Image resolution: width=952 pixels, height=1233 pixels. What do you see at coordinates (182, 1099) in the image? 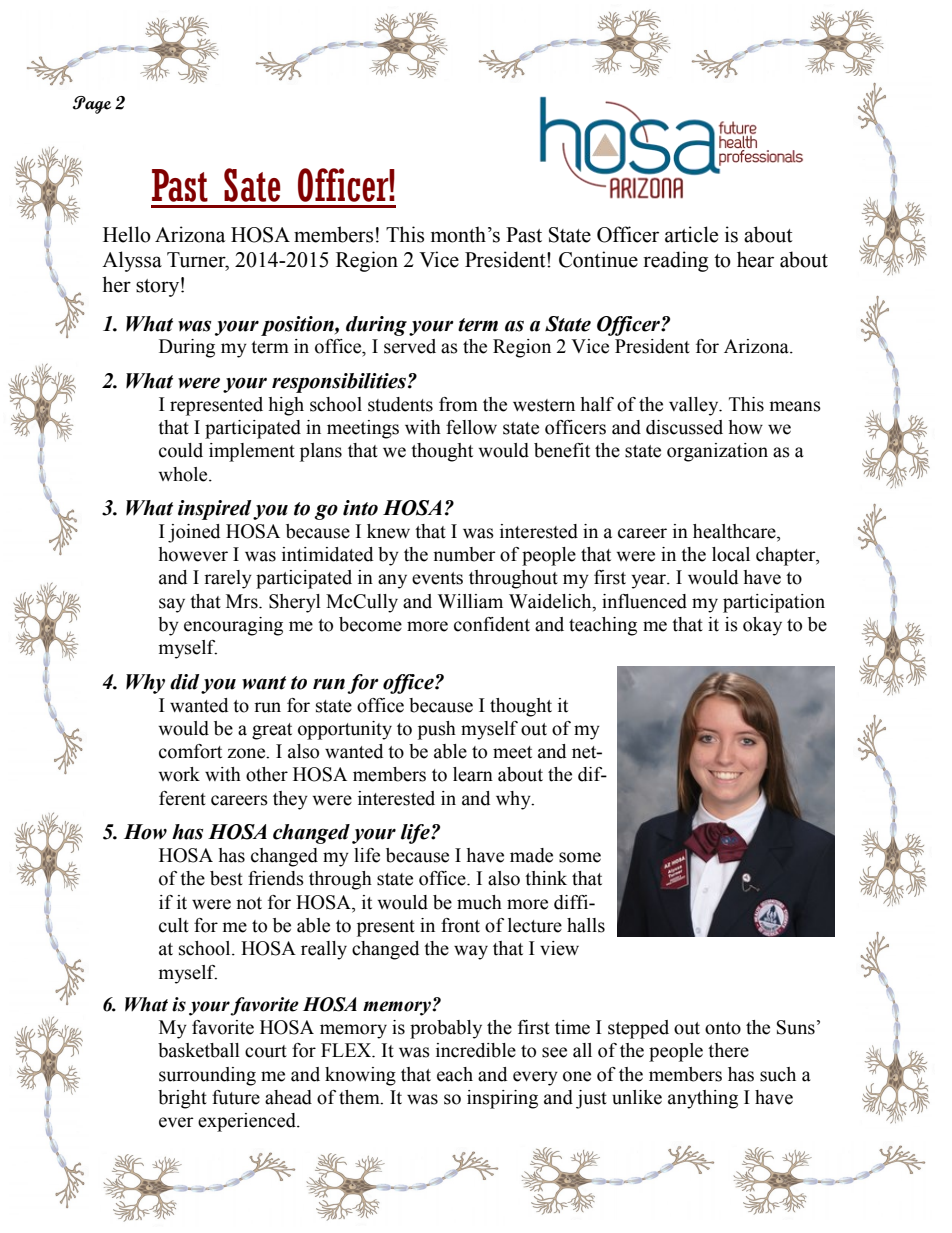
I see `bright` at bounding box center [182, 1099].
